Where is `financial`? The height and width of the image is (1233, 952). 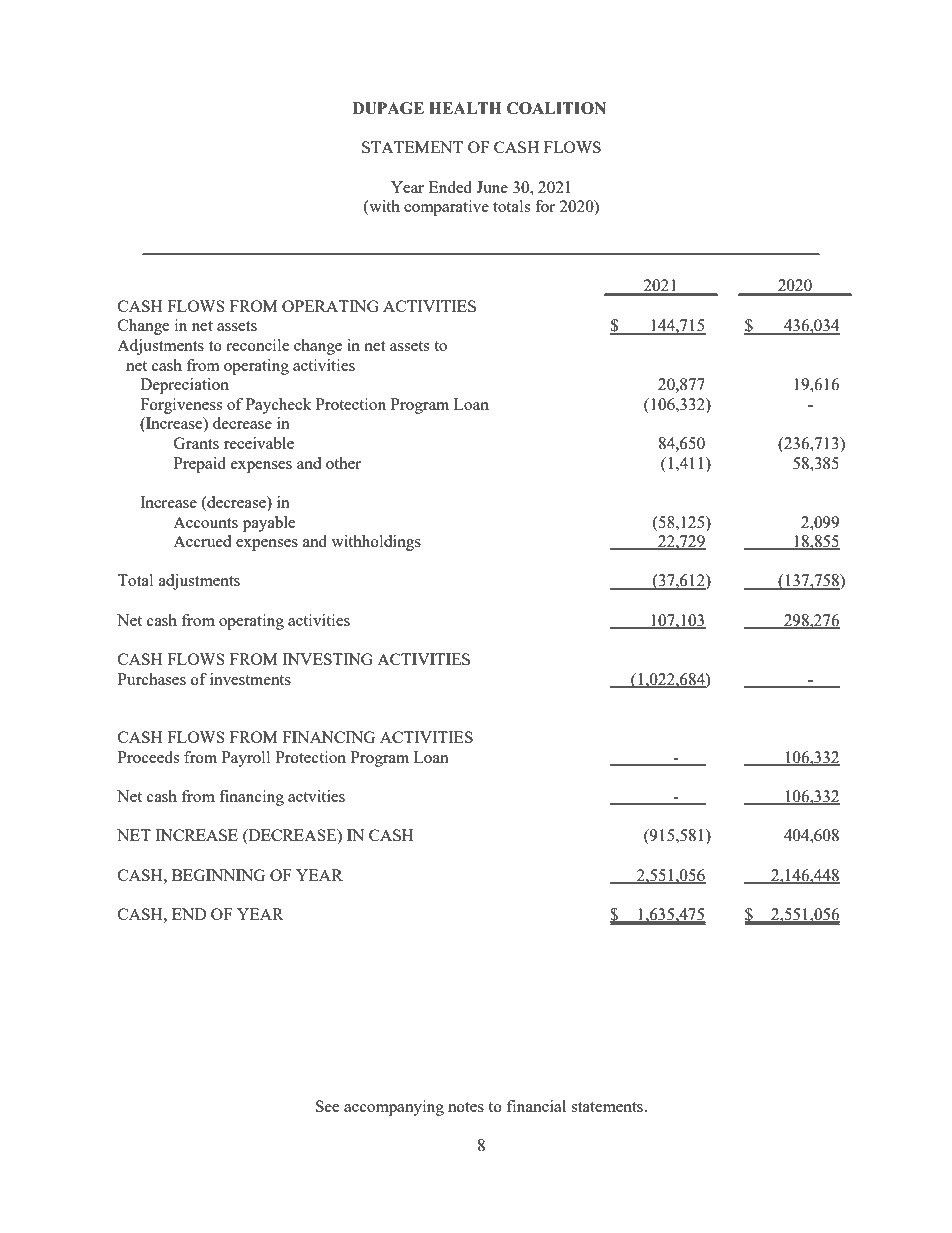
financial is located at coordinates (536, 1106).
